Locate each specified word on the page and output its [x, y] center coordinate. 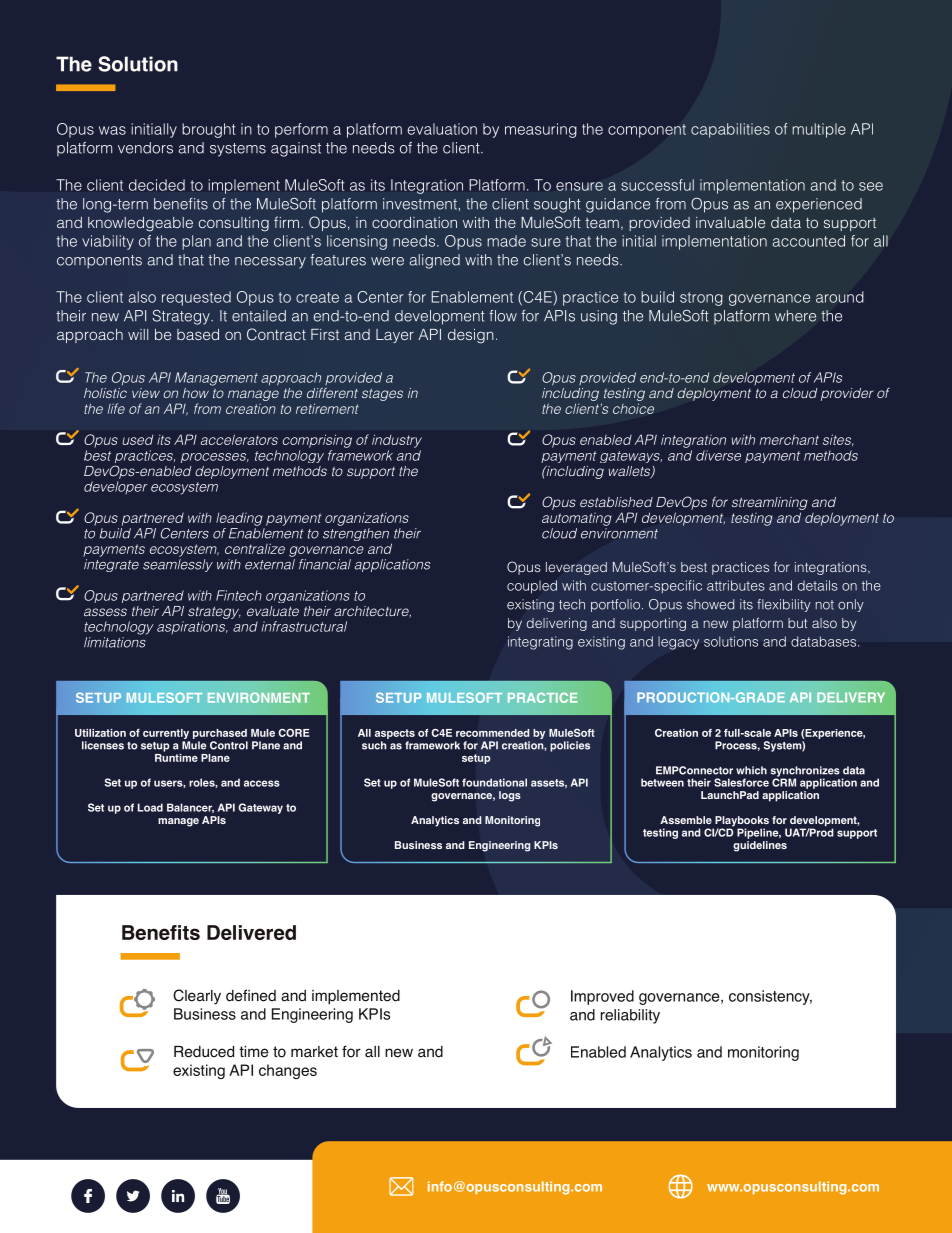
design [471, 336]
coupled [532, 587]
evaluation [442, 129]
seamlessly [178, 565]
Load [150, 807]
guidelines [760, 845]
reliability [630, 1016]
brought [209, 130]
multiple [819, 130]
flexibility [784, 605]
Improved [602, 997]
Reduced [204, 1051]
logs [510, 796]
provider [847, 394]
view [146, 393]
